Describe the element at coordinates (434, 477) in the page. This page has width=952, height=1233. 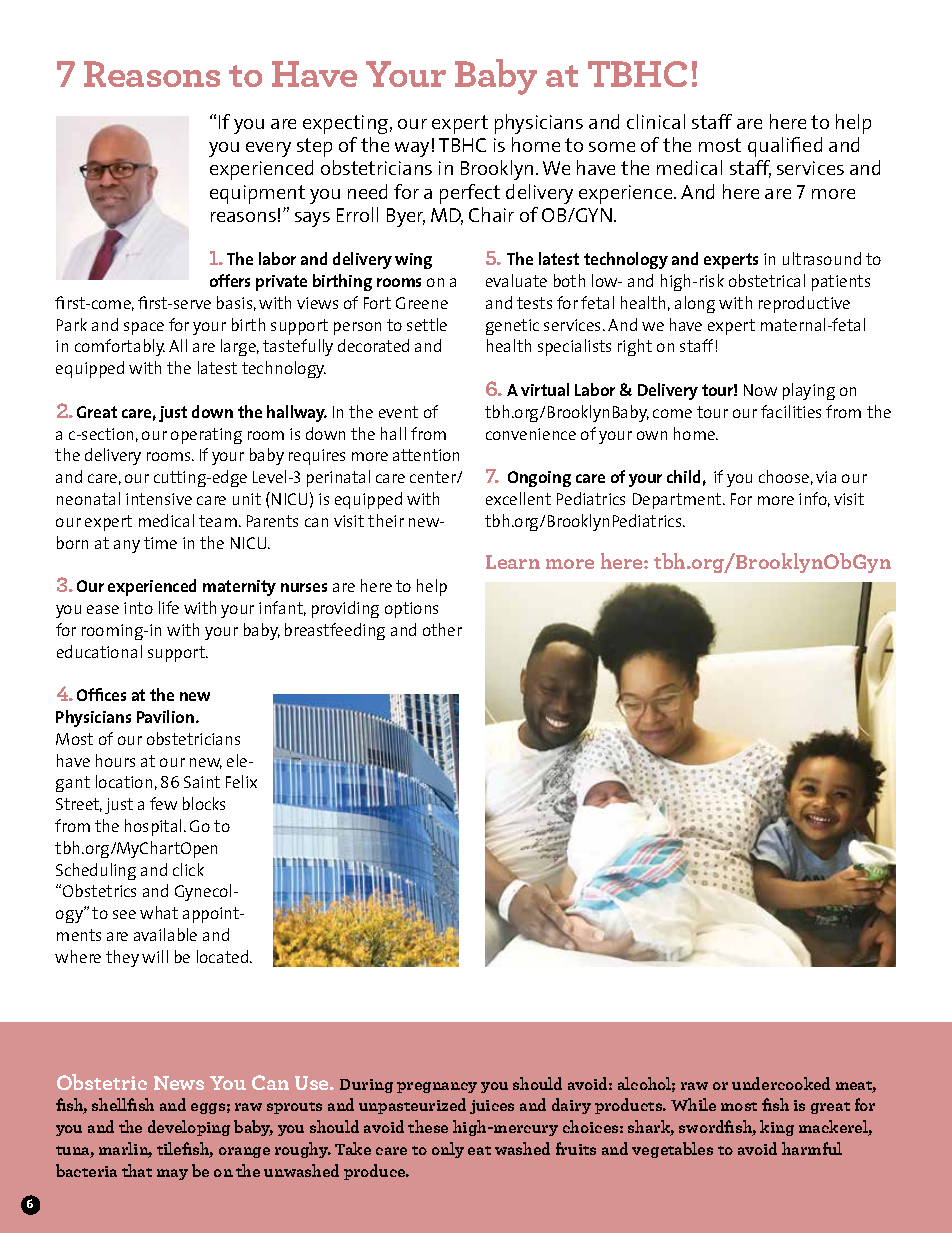
I see `center` at that location.
